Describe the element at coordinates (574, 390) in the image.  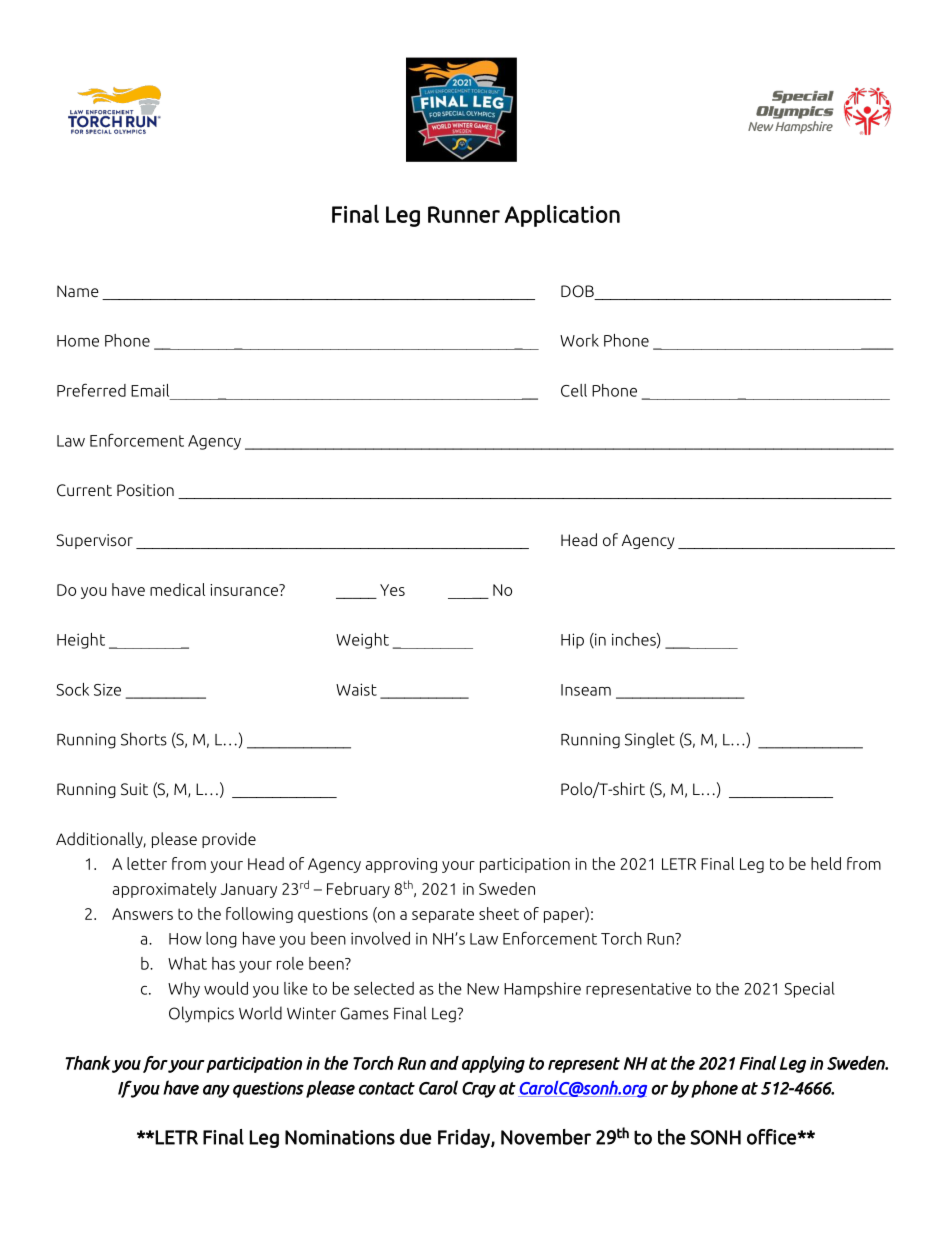
I see `Cell` at that location.
